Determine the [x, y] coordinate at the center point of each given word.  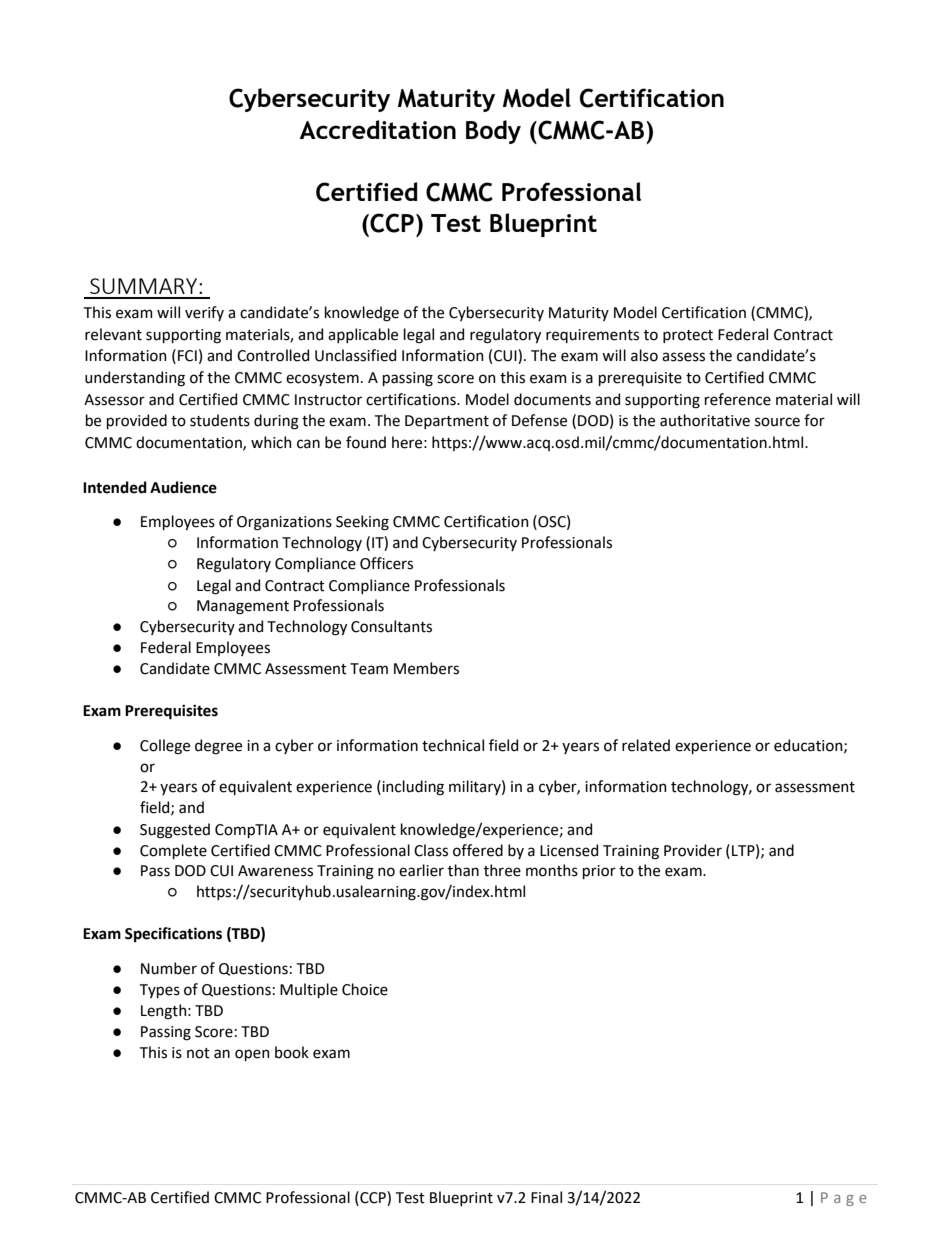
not [198, 1053]
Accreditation [377, 129]
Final [546, 1197]
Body [493, 132]
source [777, 422]
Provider [693, 850]
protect [688, 336]
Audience [183, 487]
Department [447, 422]
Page [844, 1199]
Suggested [175, 831]
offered [478, 850]
